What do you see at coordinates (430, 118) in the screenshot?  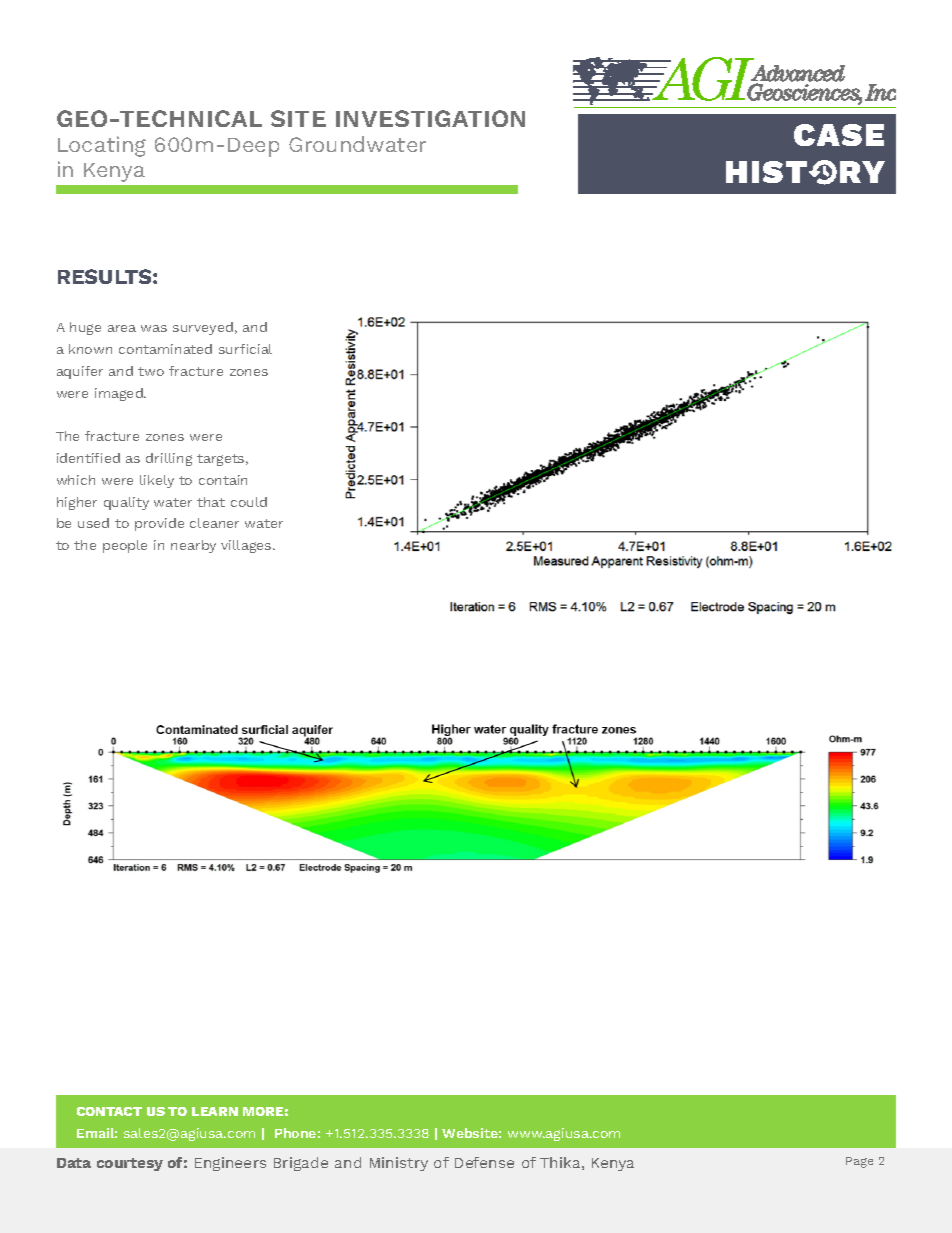 I see `INVESTIGATION` at bounding box center [430, 118].
